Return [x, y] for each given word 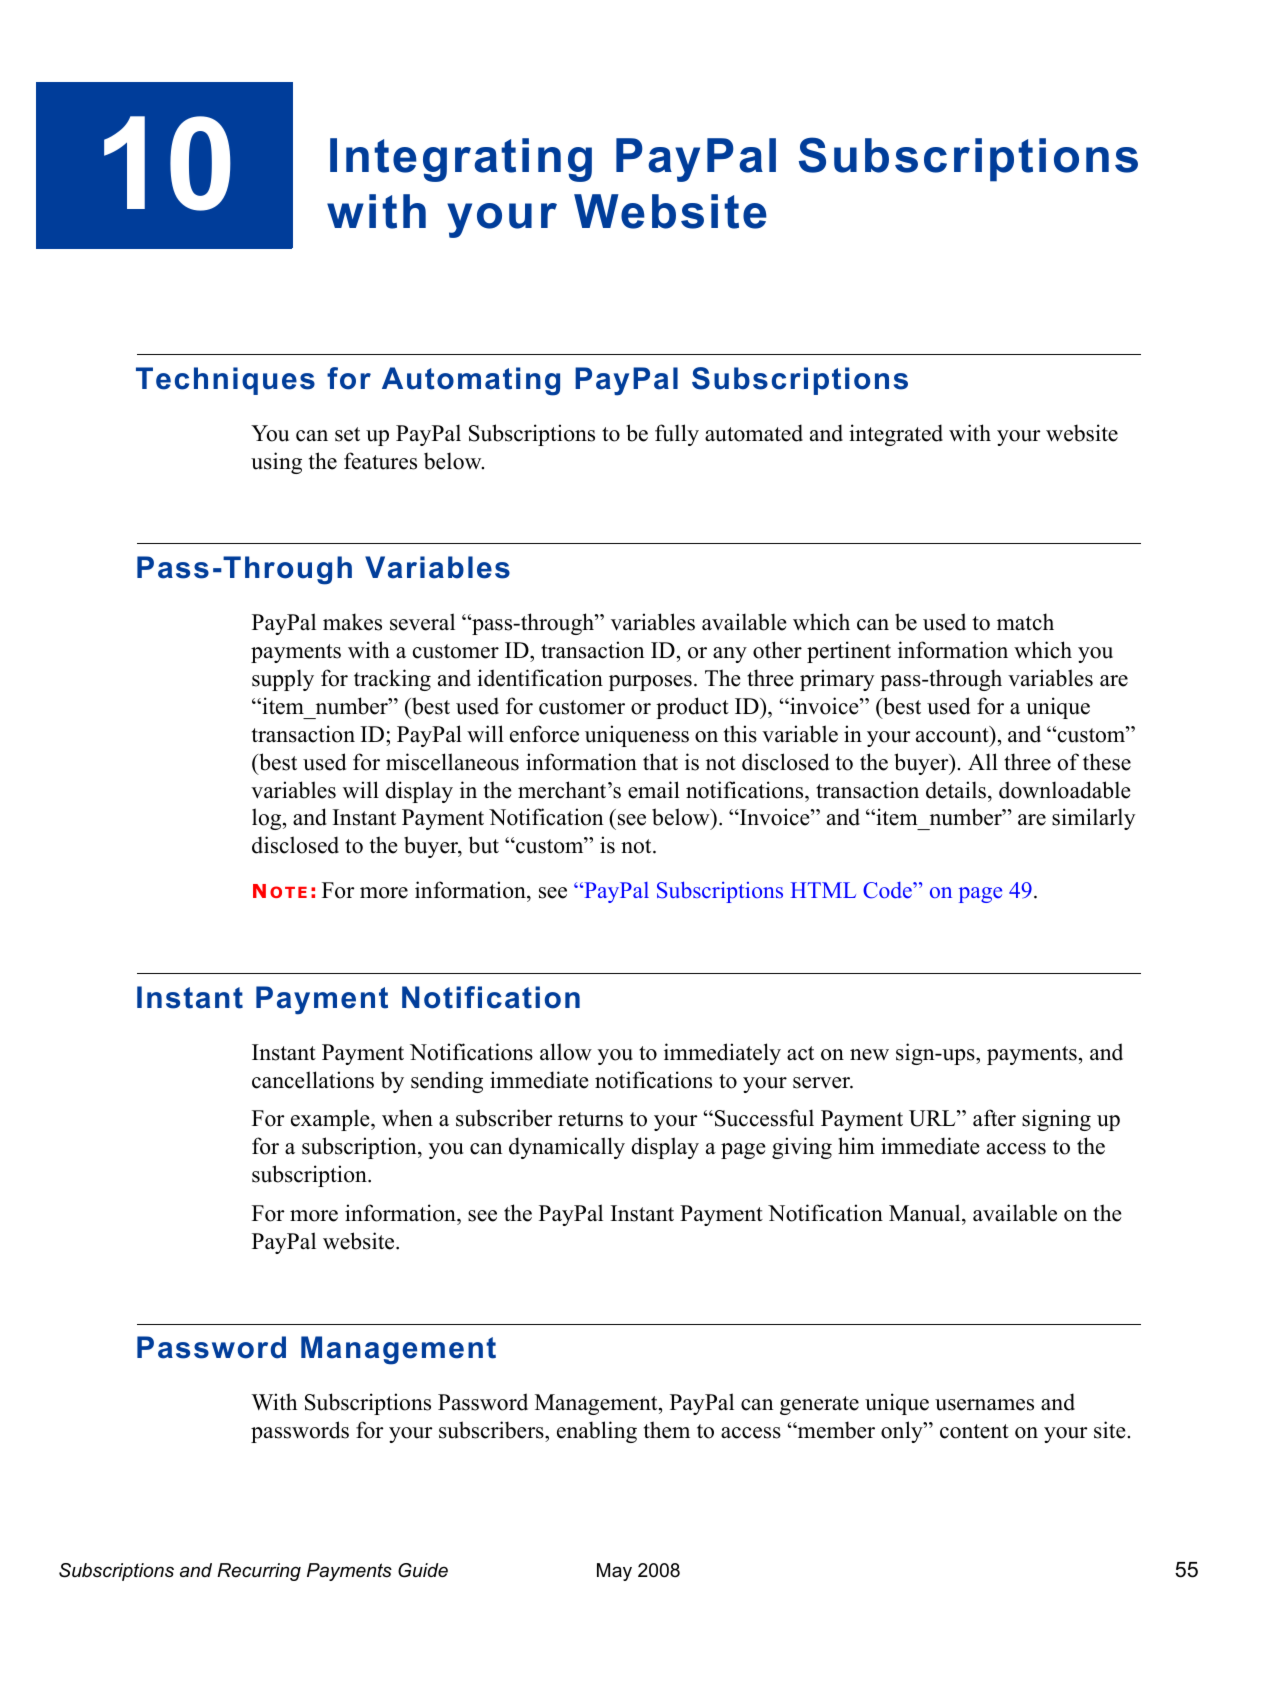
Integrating [461, 160]
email [654, 790]
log [268, 819]
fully [677, 435]
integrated [896, 435]
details [957, 790]
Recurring [259, 1572]
